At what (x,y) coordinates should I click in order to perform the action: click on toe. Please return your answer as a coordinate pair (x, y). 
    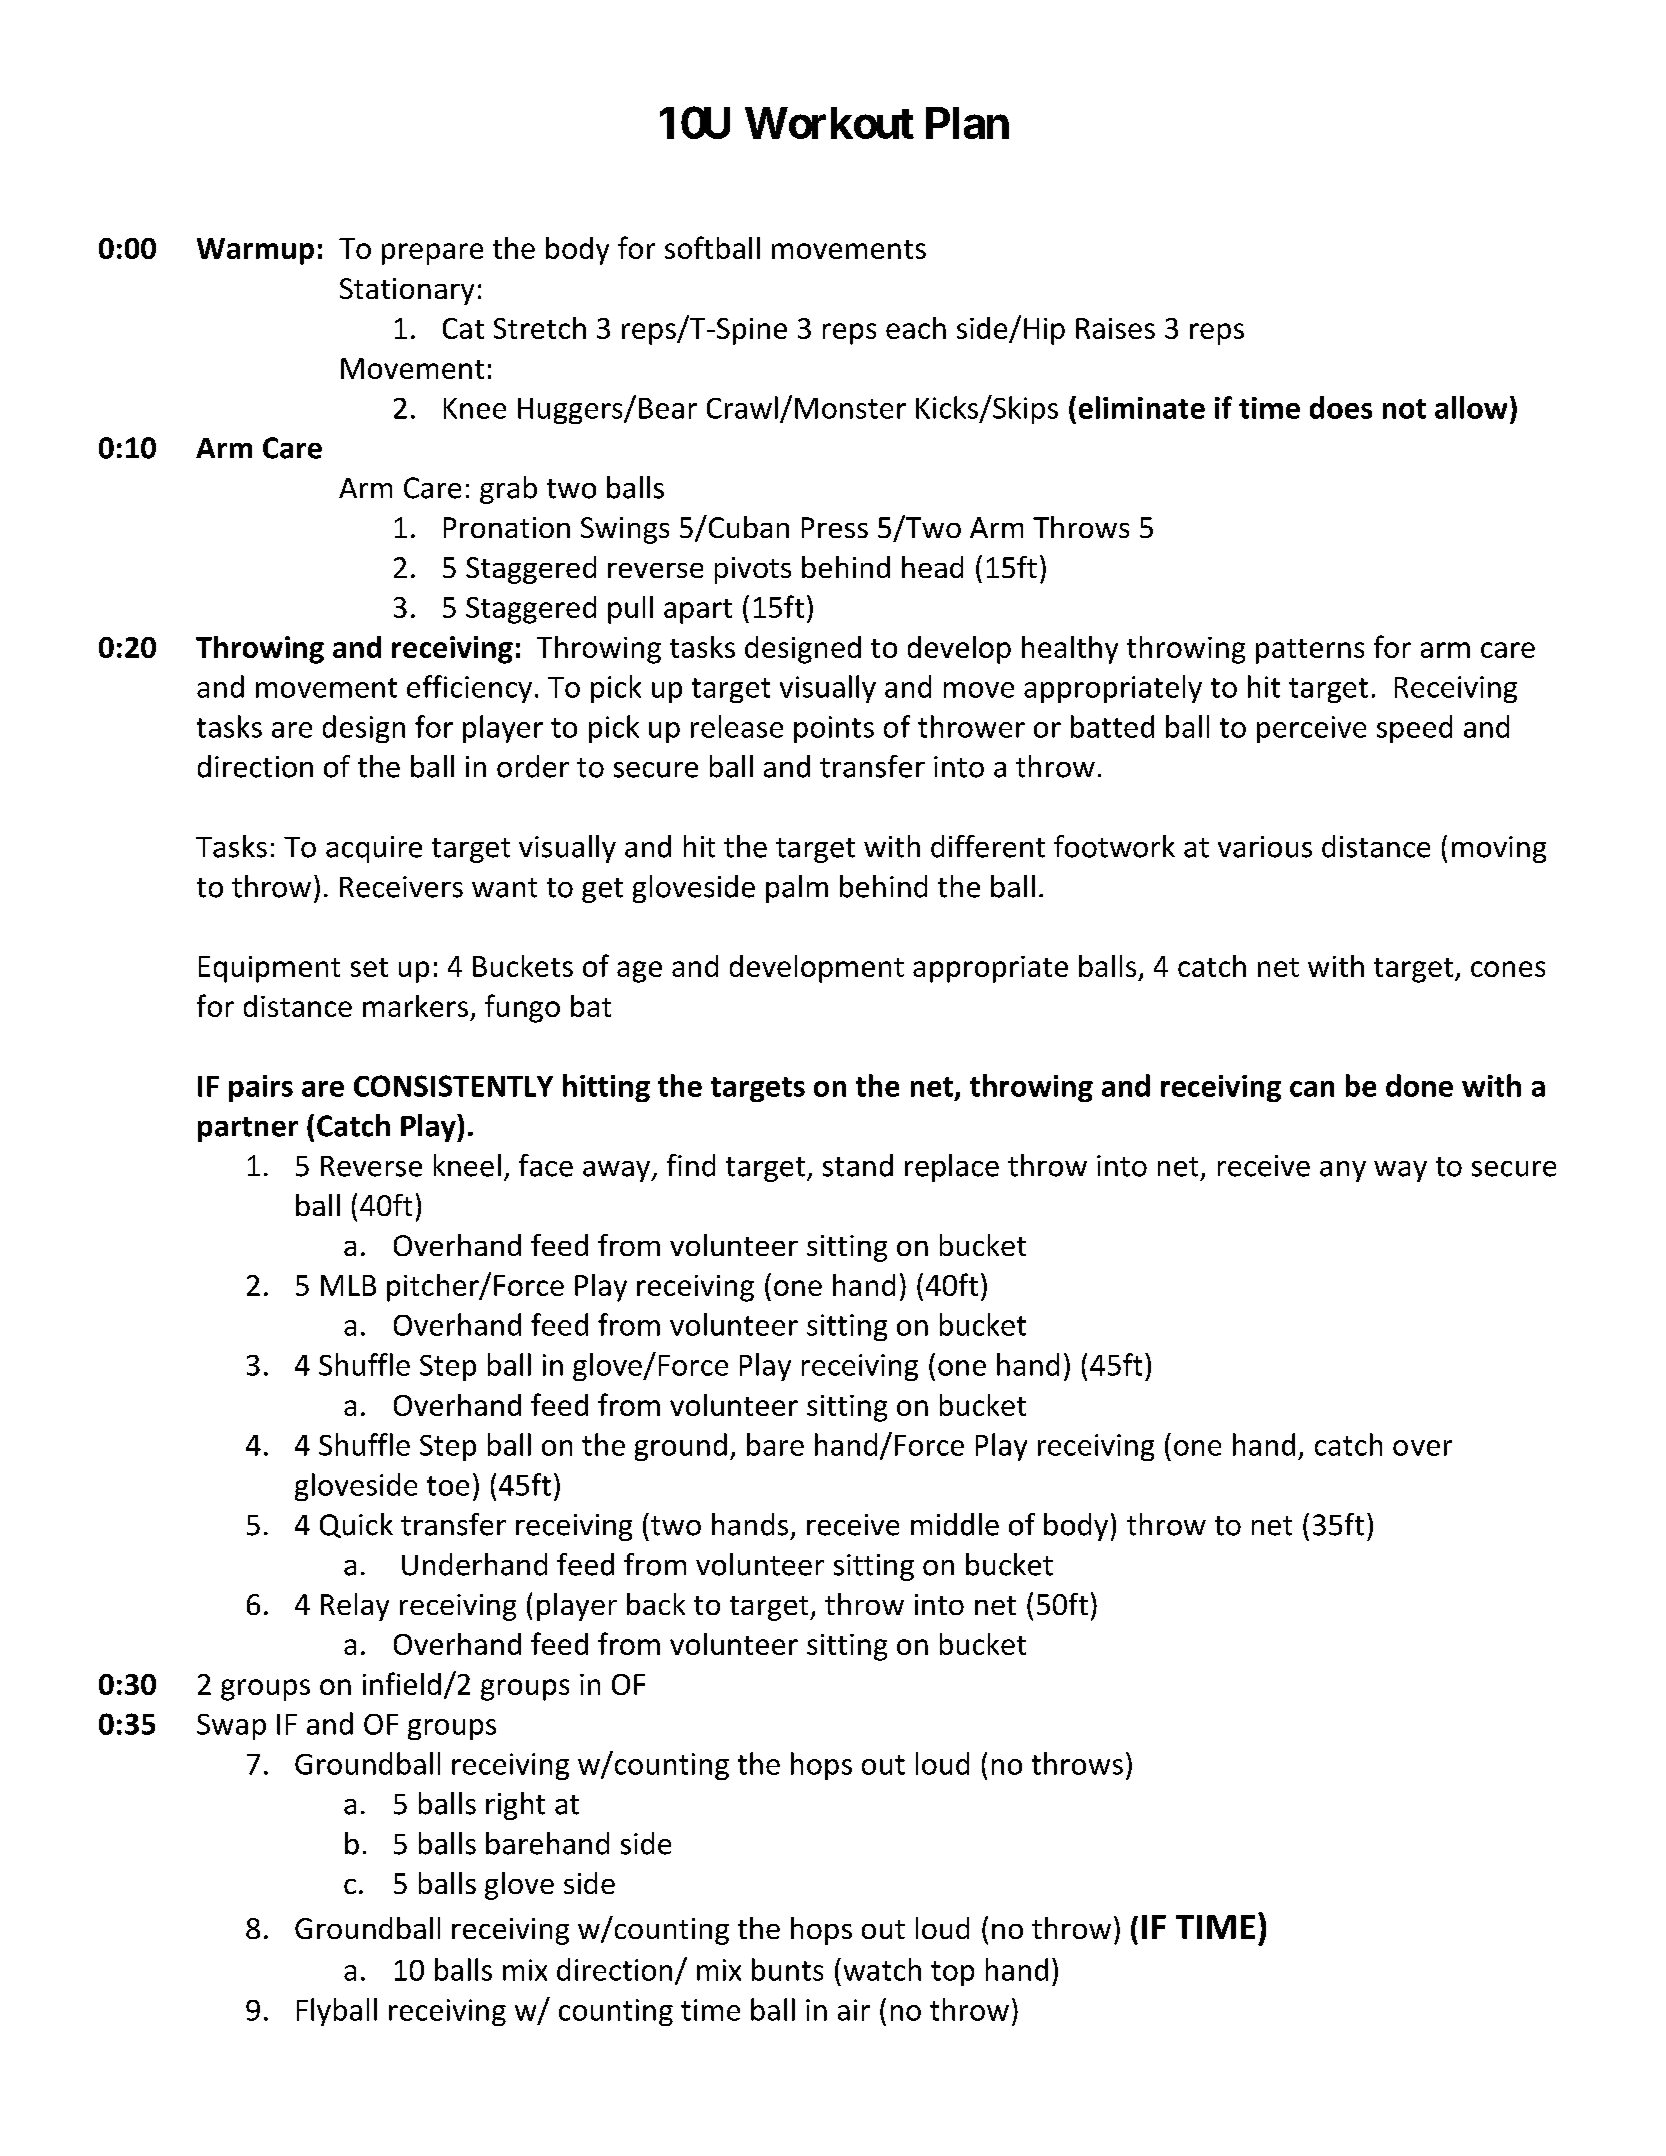
    Looking at the image, I should click on (448, 1486).
